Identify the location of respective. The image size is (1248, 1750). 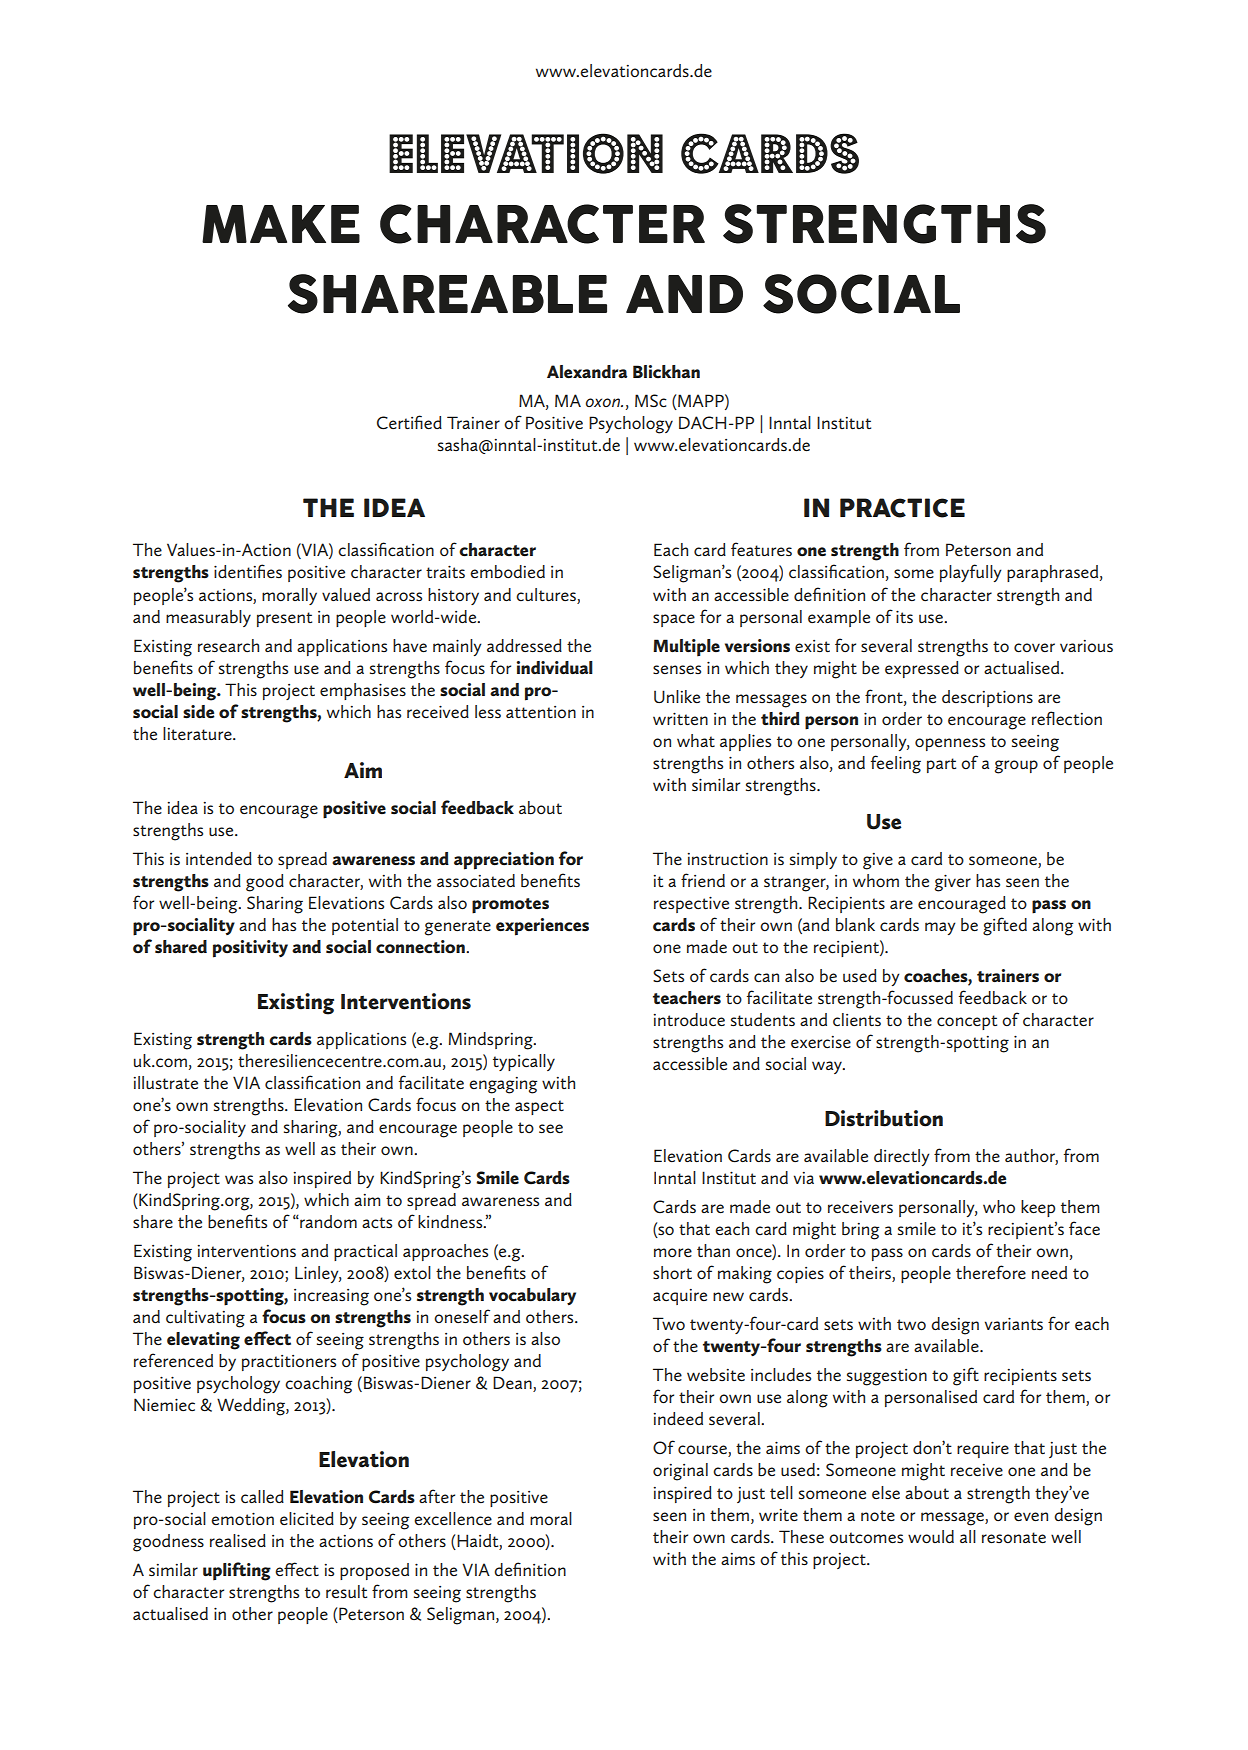
(691, 904).
